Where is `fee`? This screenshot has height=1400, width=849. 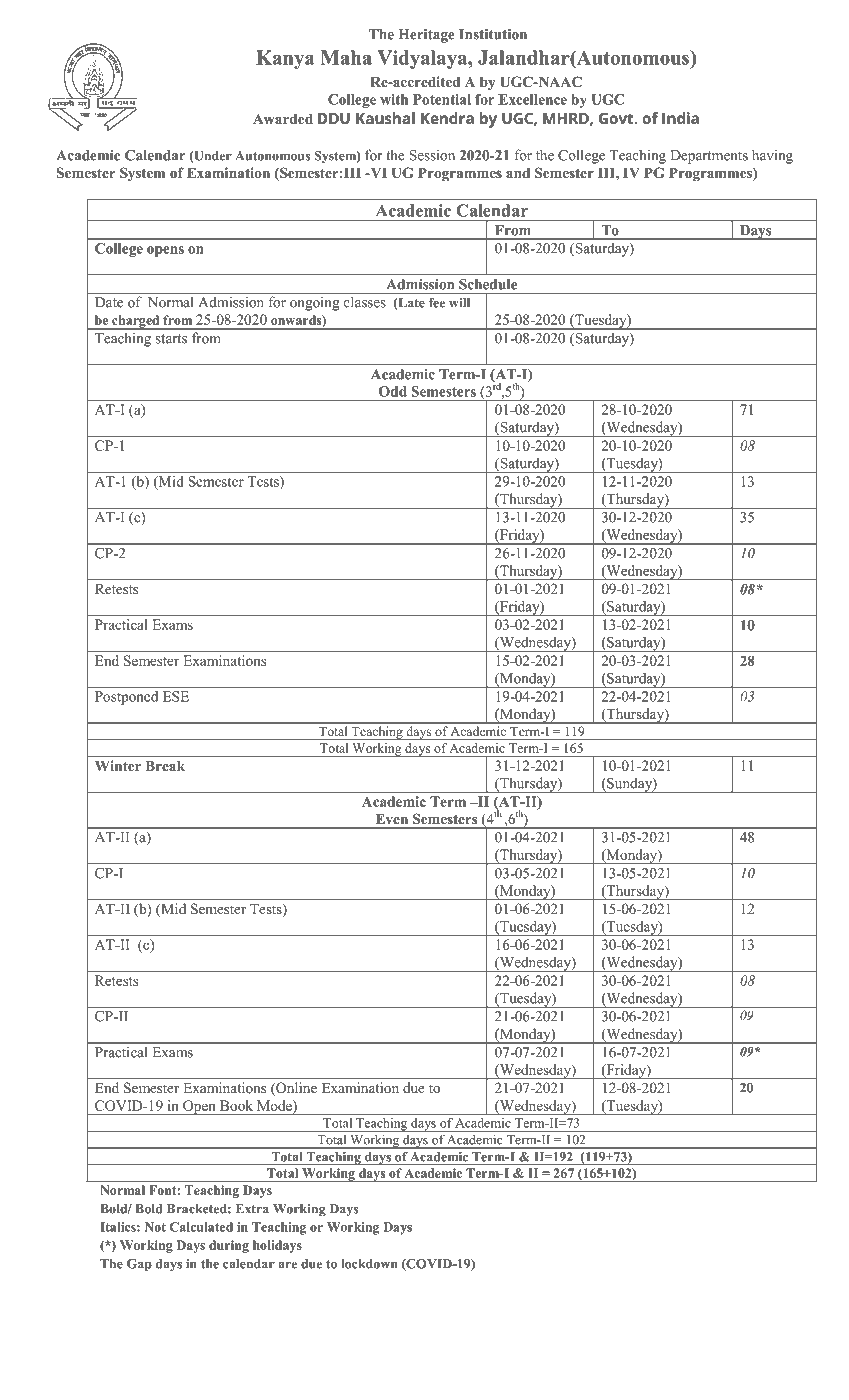 fee is located at coordinates (437, 303).
